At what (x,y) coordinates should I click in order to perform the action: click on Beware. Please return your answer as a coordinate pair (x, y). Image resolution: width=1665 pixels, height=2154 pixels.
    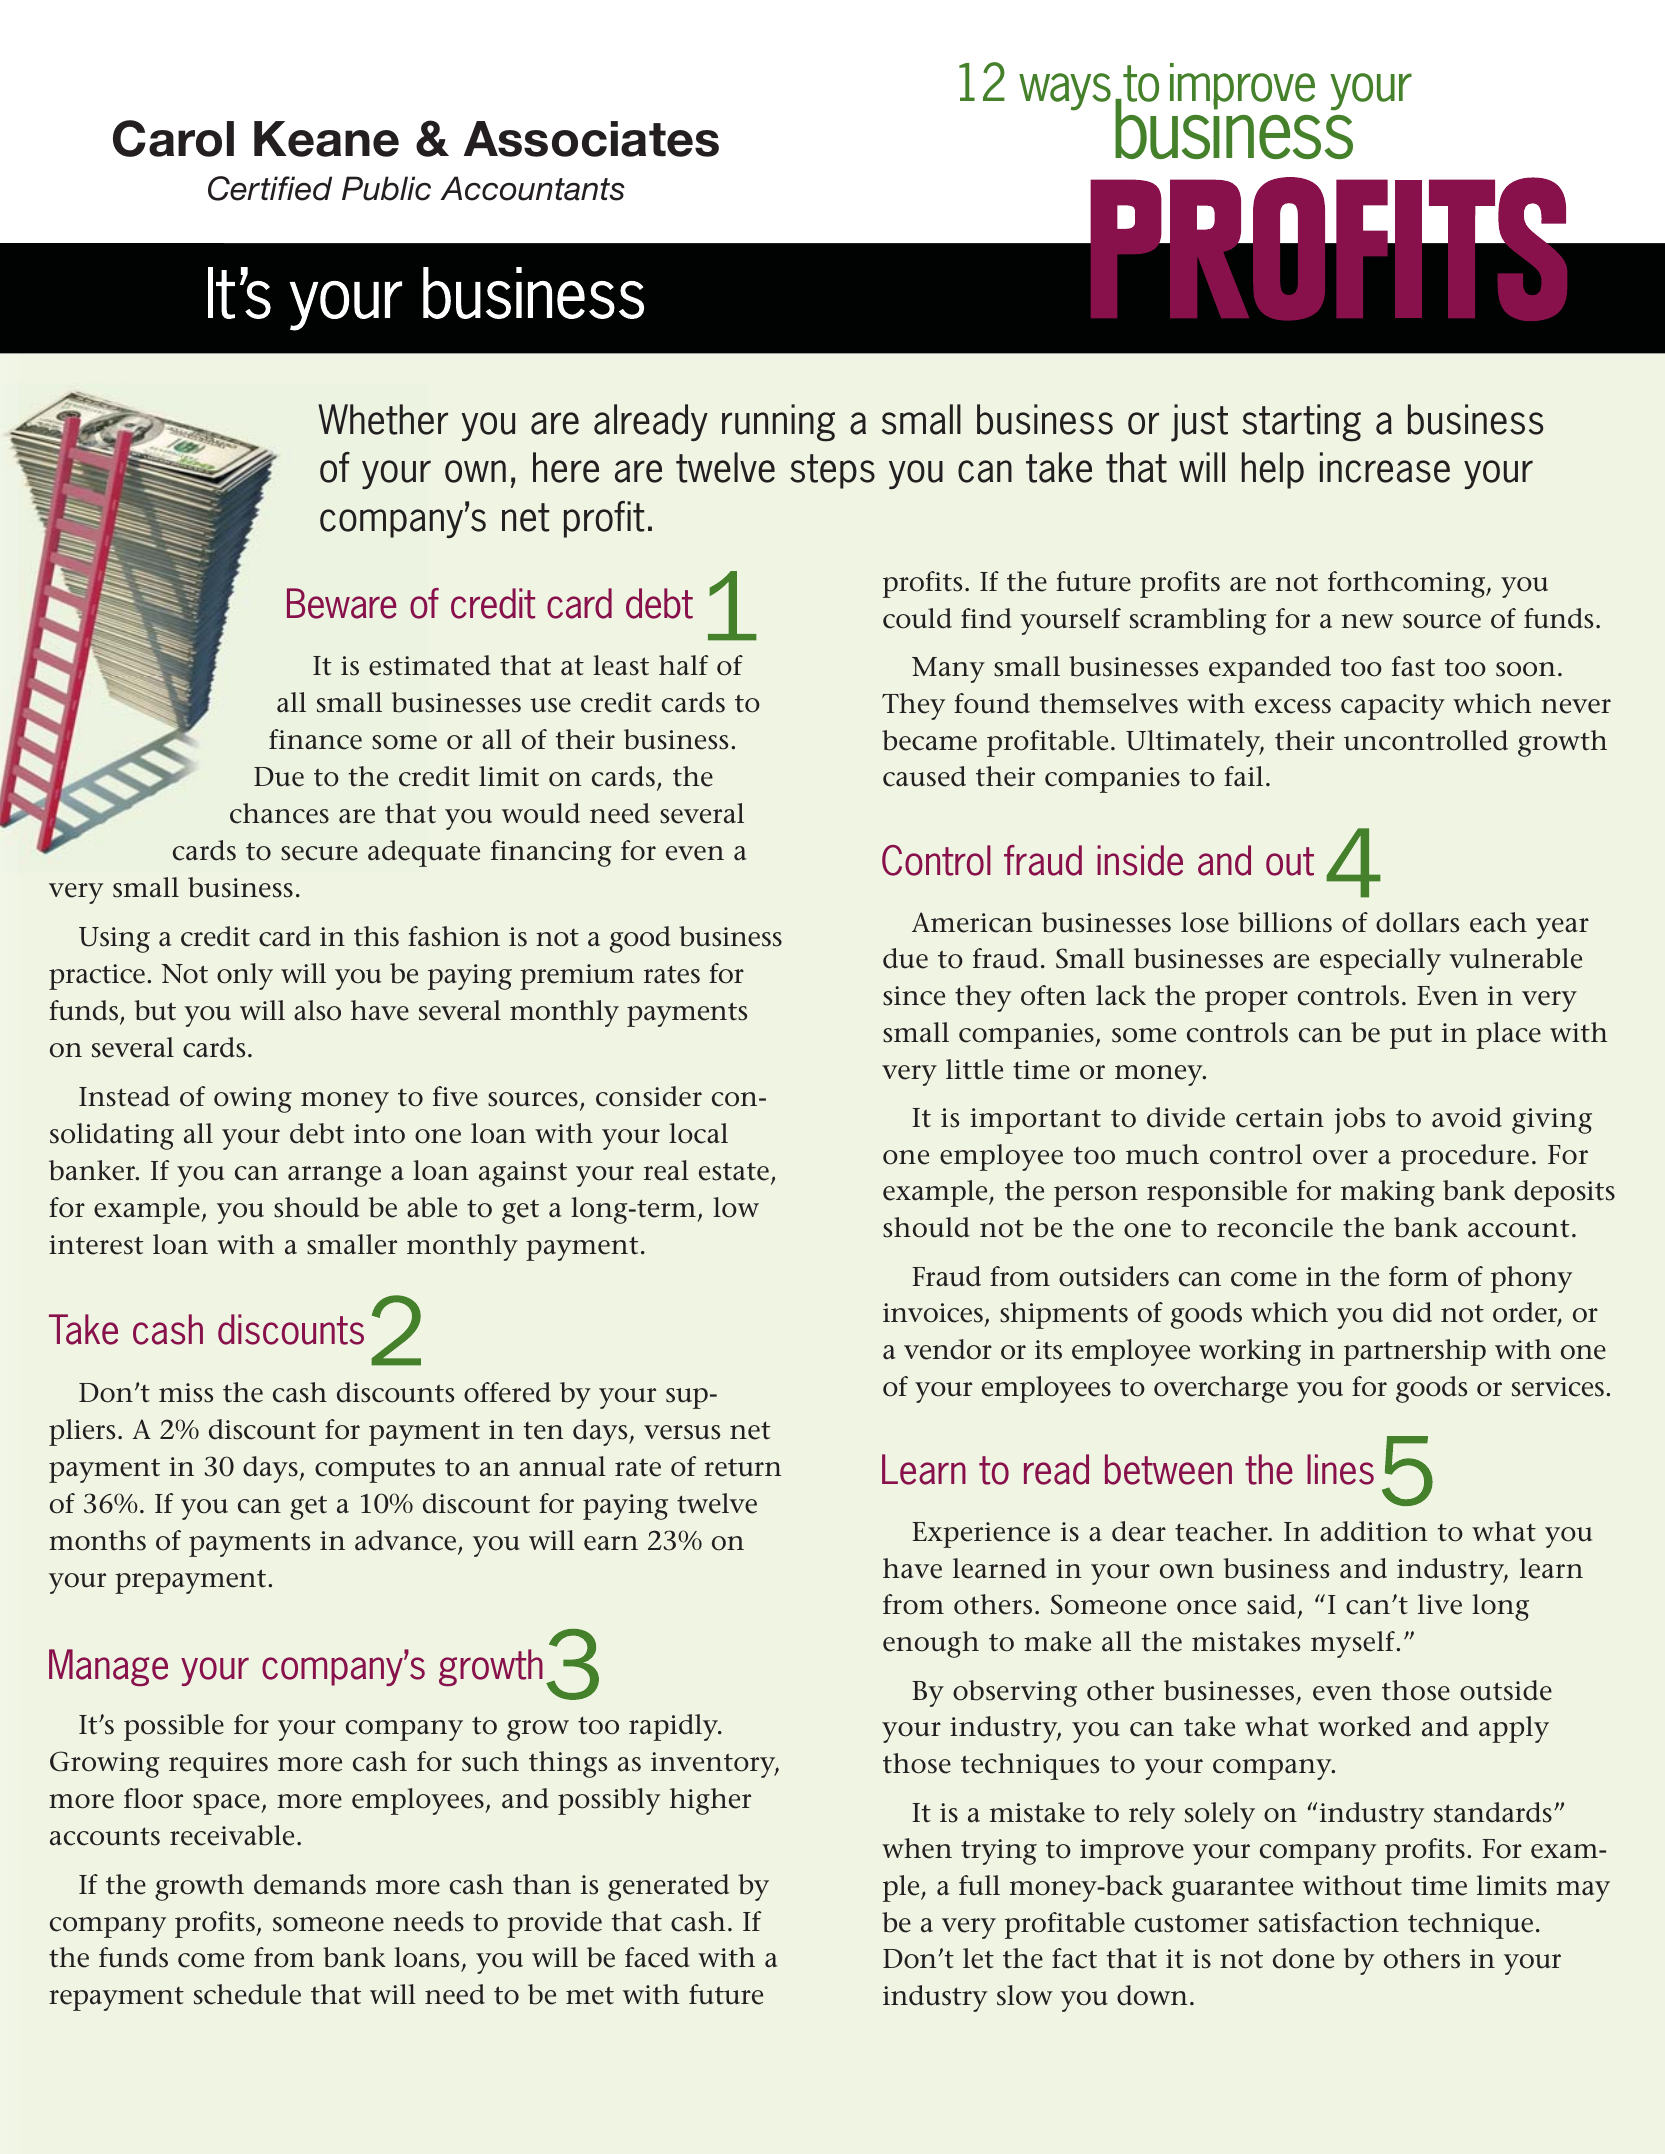
    Looking at the image, I should click on (341, 603).
